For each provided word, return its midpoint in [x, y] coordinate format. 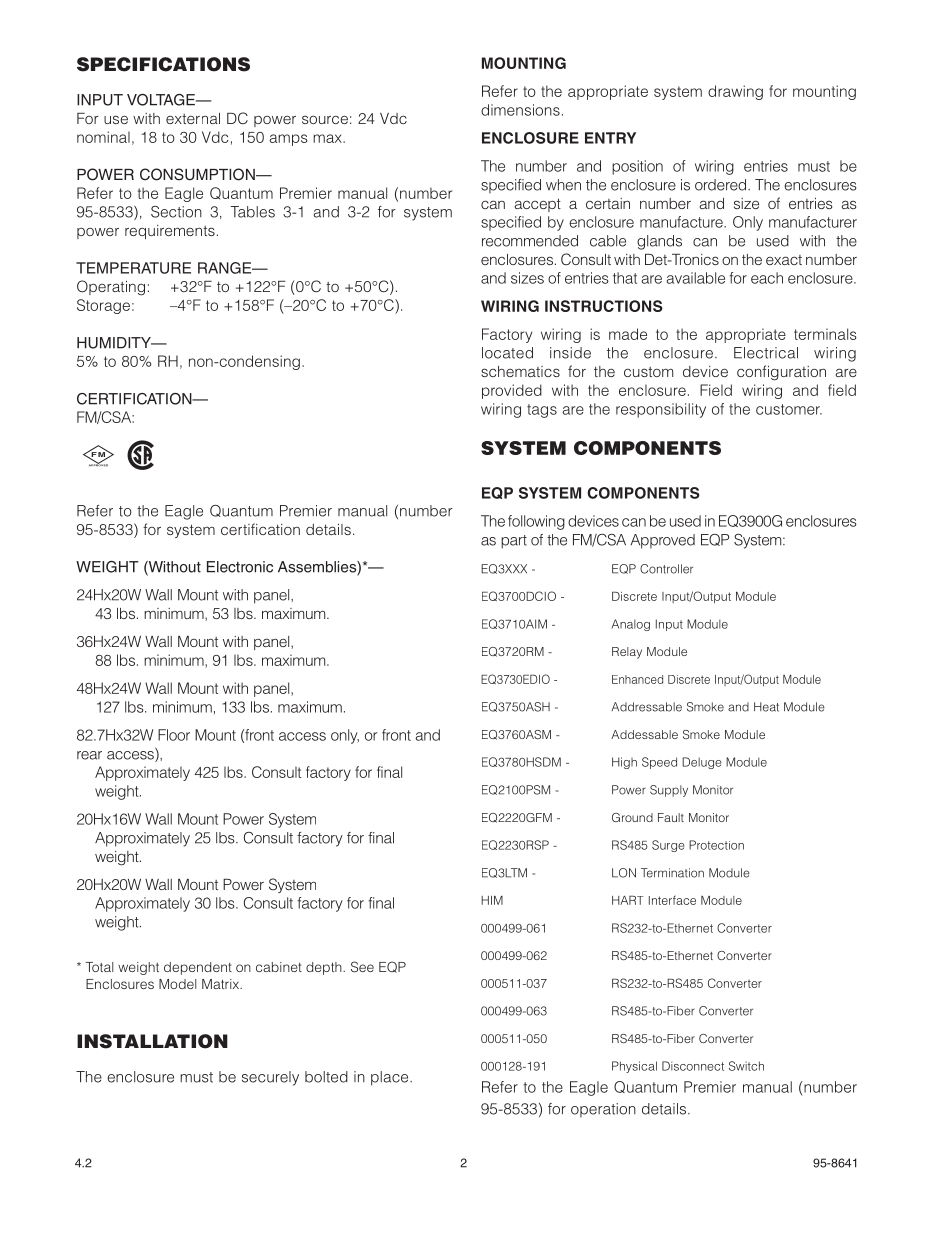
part [514, 542]
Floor [174, 735]
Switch [746, 1066]
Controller [666, 569]
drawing [735, 92]
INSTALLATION [152, 1041]
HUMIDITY [115, 343]
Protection [716, 845]
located [507, 353]
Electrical [766, 353]
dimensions [520, 110]
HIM [492, 900]
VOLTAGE [162, 100]
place [391, 1078]
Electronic [240, 567]
